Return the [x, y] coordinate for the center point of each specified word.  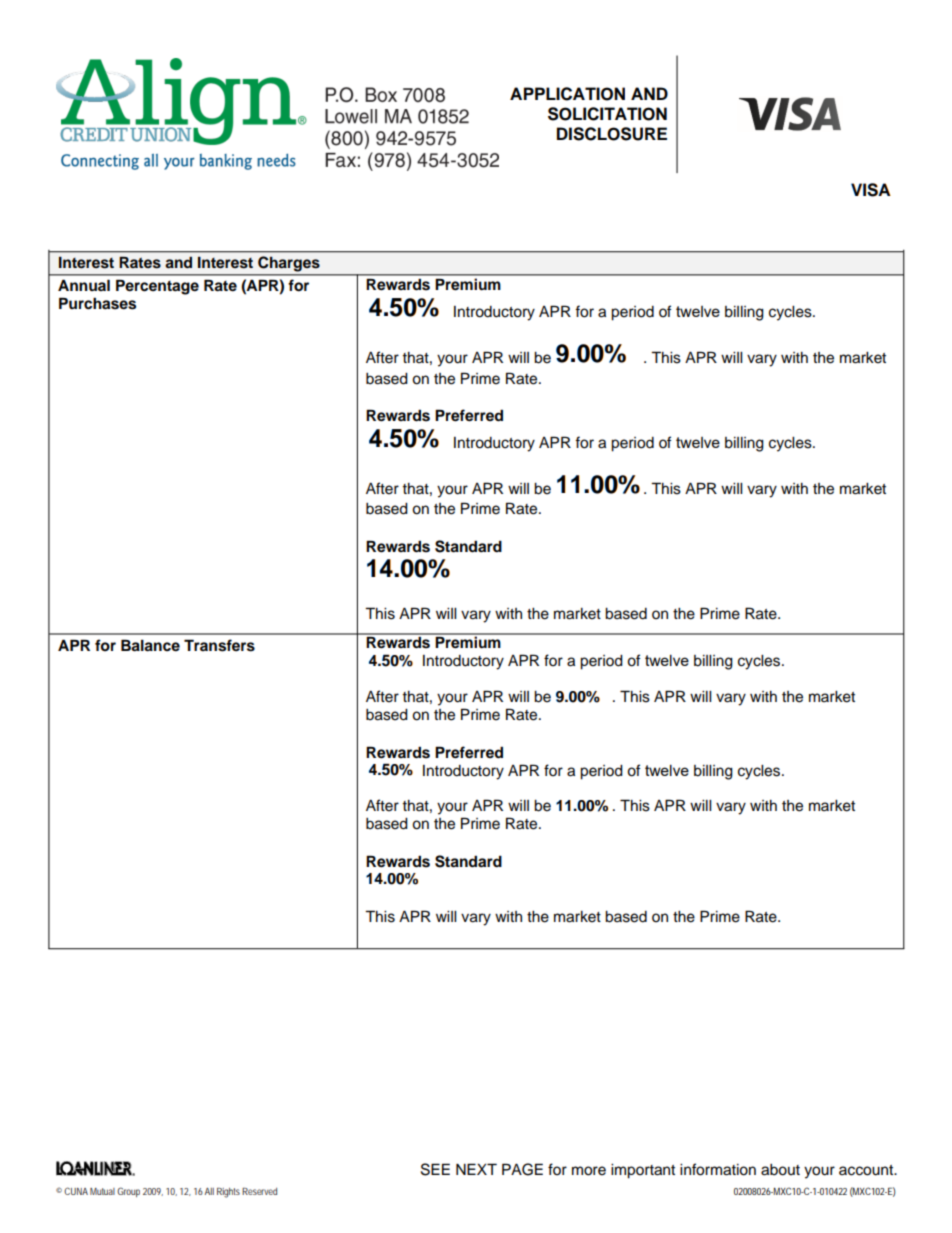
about [780, 1170]
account [867, 1170]
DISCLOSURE [612, 134]
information [718, 1169]
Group [128, 1192]
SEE [435, 1169]
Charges [289, 264]
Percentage [157, 287]
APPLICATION [567, 94]
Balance [150, 645]
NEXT [476, 1169]
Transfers [219, 645]
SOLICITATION [607, 114]
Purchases [97, 303]
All [209, 1191]
